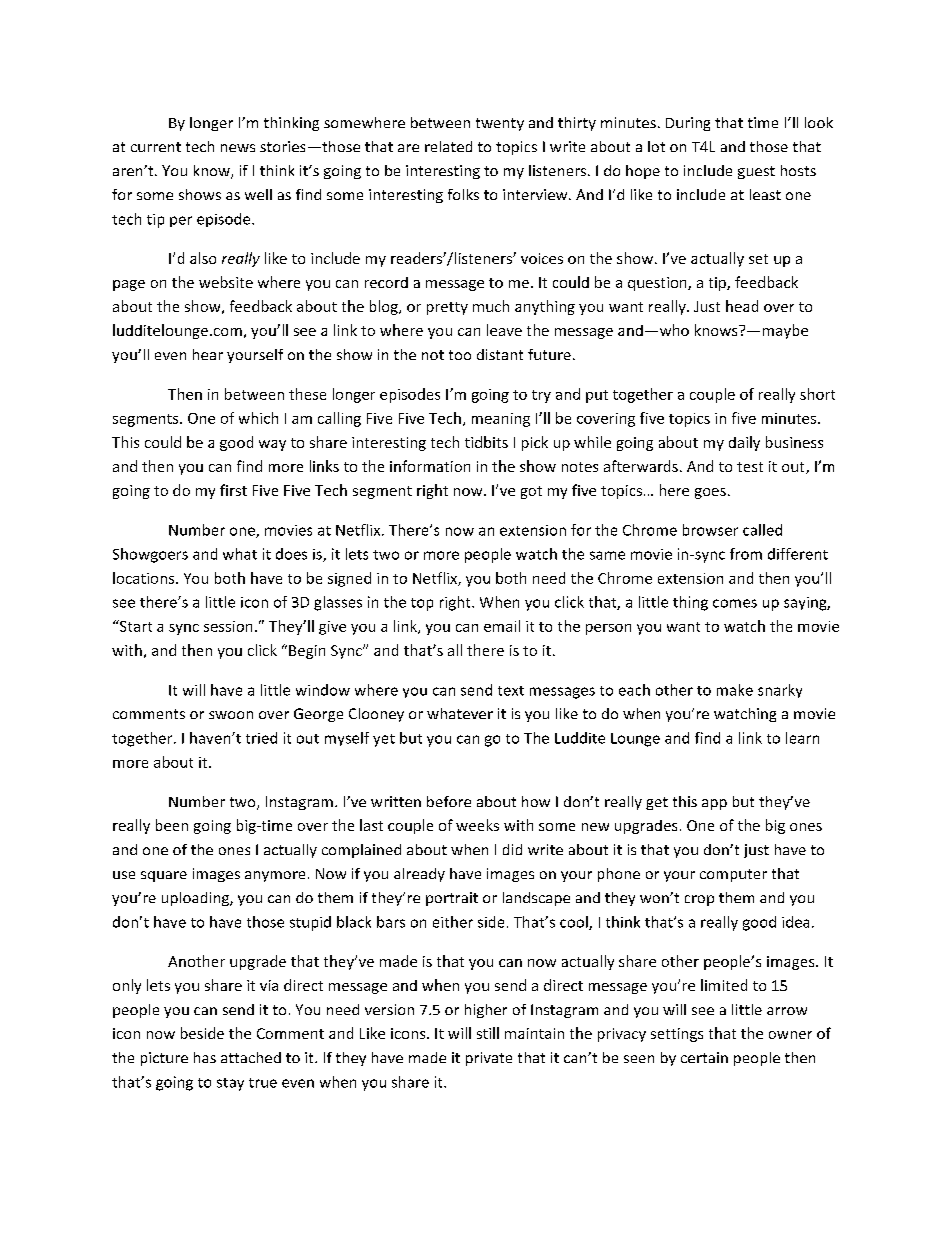  What do you see at coordinates (208, 354) in the screenshot?
I see `hear` at bounding box center [208, 354].
